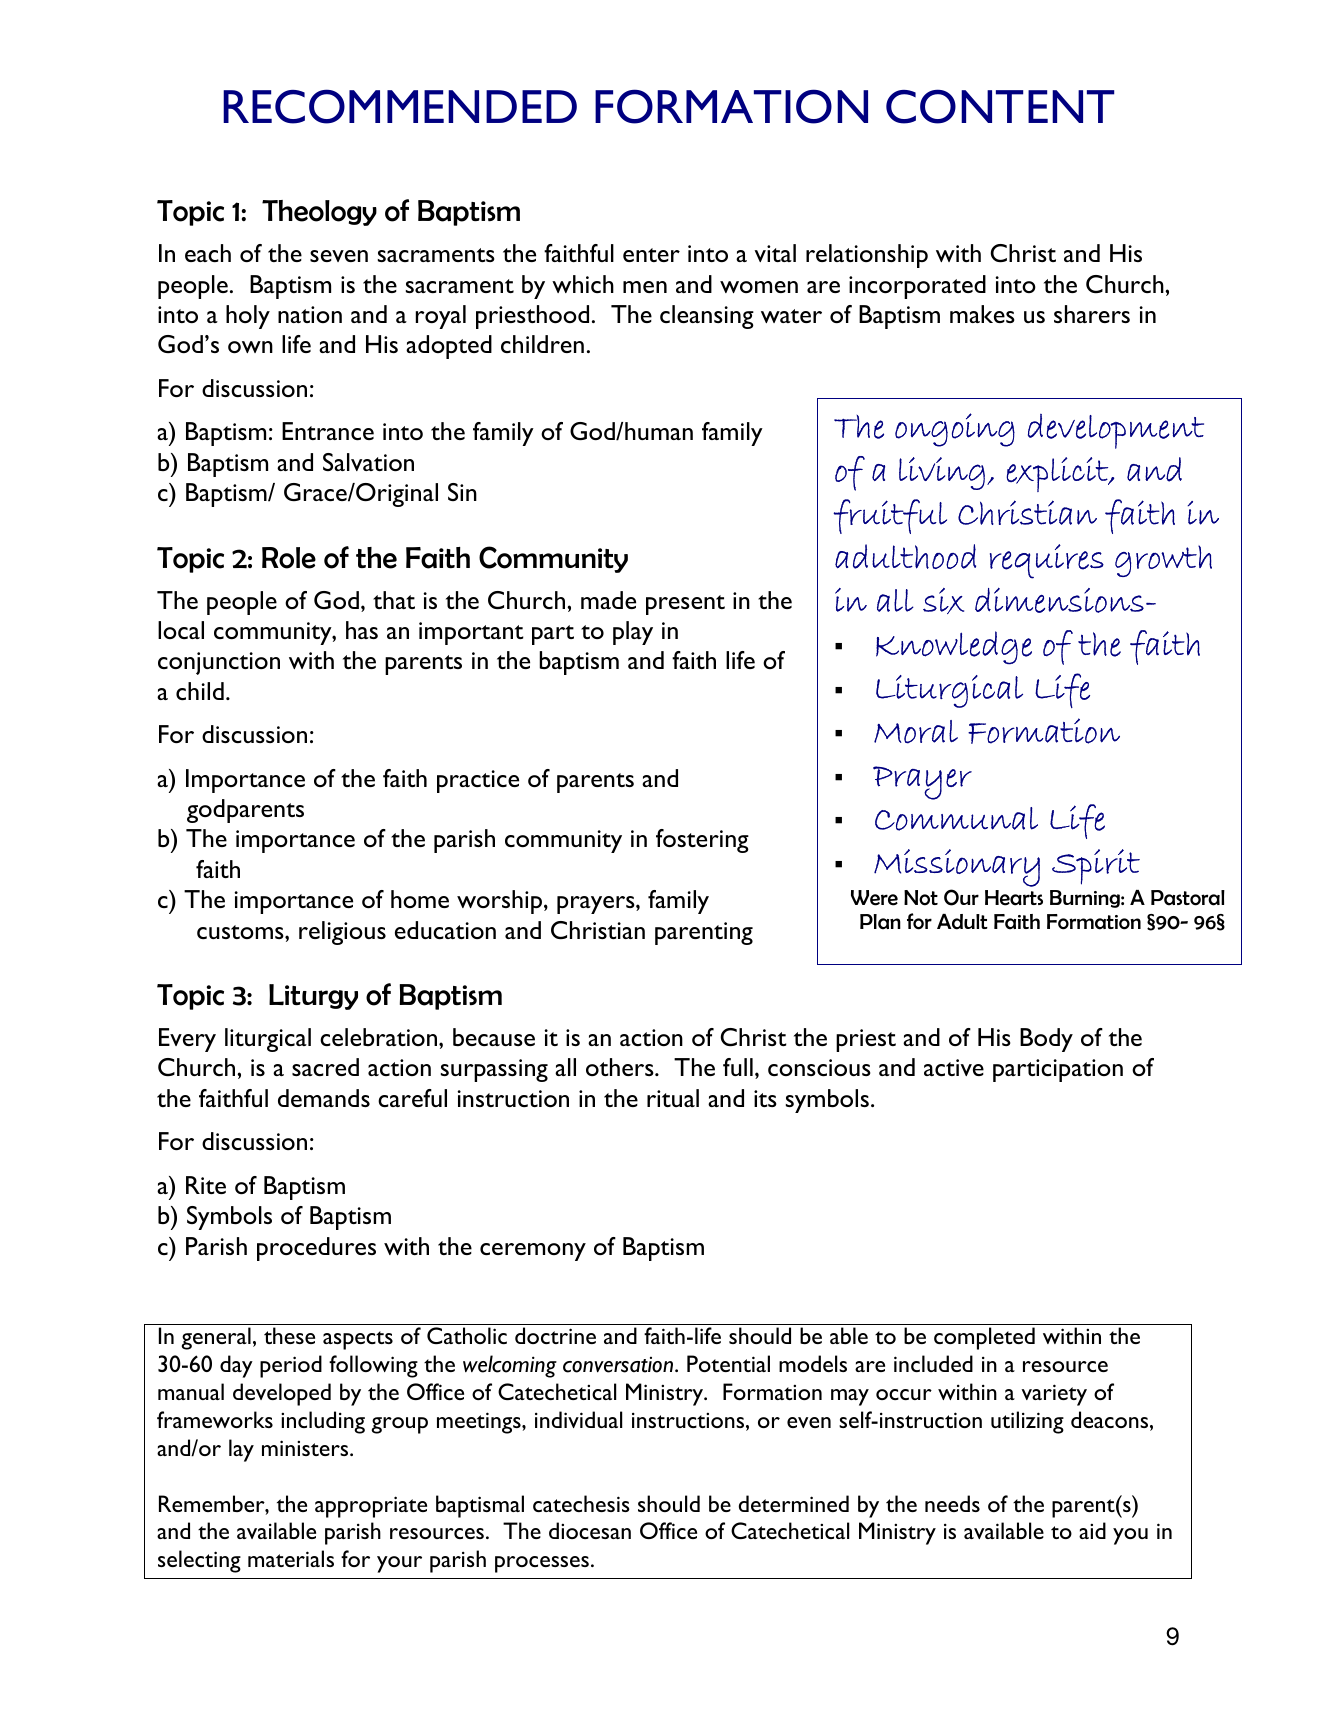  I want to click on Body, so click(1046, 1040).
